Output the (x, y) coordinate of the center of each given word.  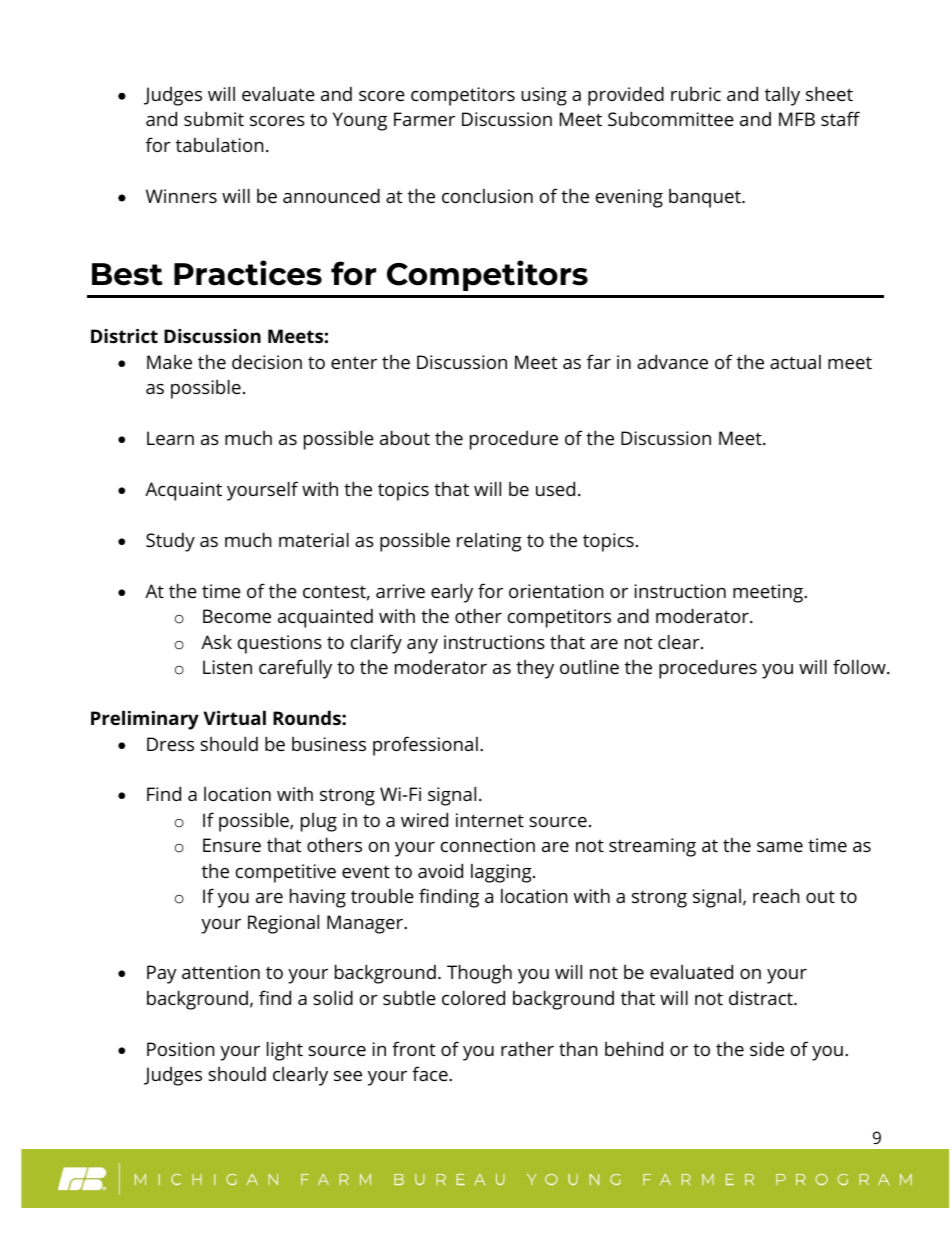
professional (425, 746)
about (405, 437)
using (544, 96)
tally (782, 96)
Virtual (234, 717)
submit (214, 118)
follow (860, 666)
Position (181, 1049)
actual (795, 362)
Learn (170, 438)
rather (527, 1049)
